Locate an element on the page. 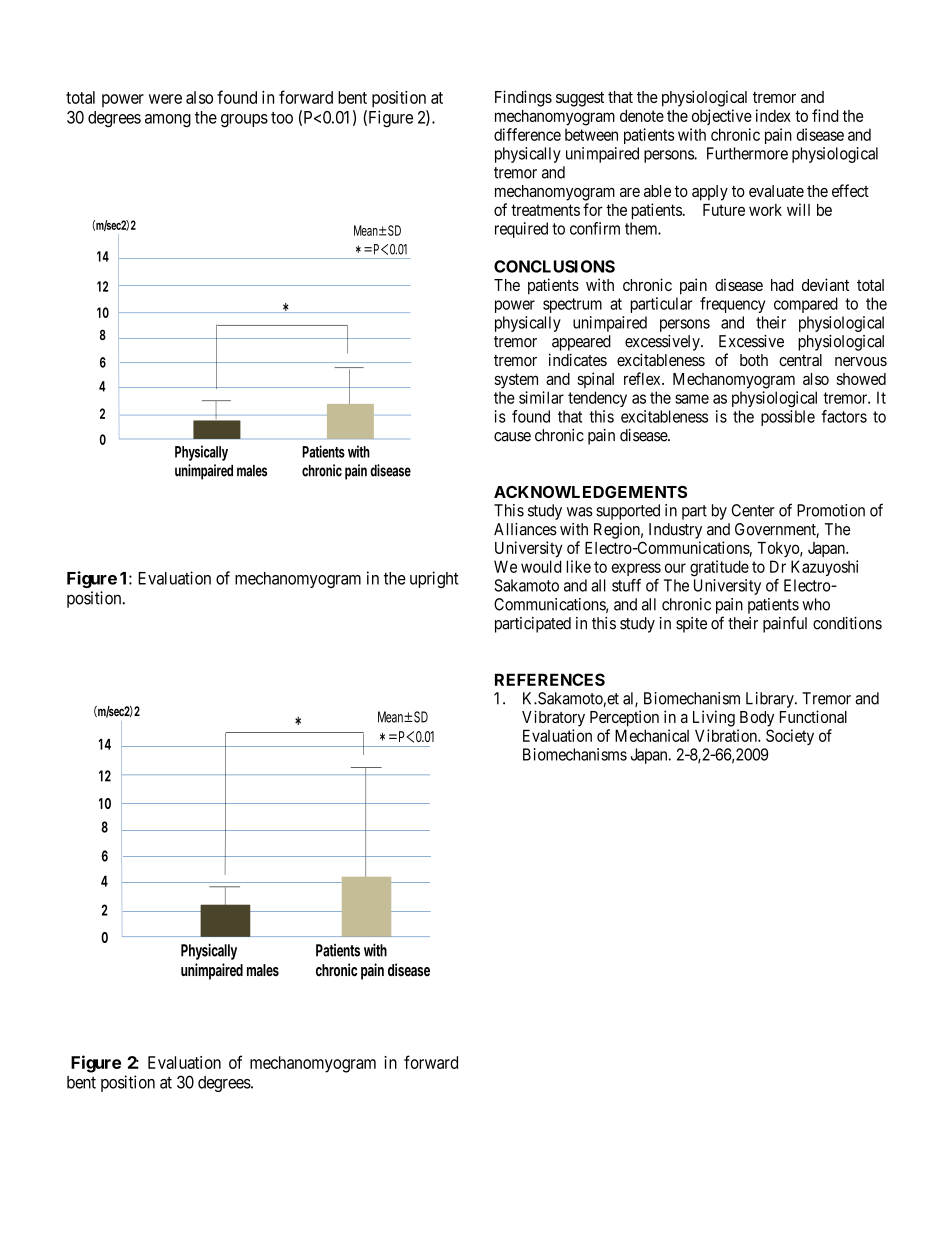  Vibratory is located at coordinates (553, 718).
